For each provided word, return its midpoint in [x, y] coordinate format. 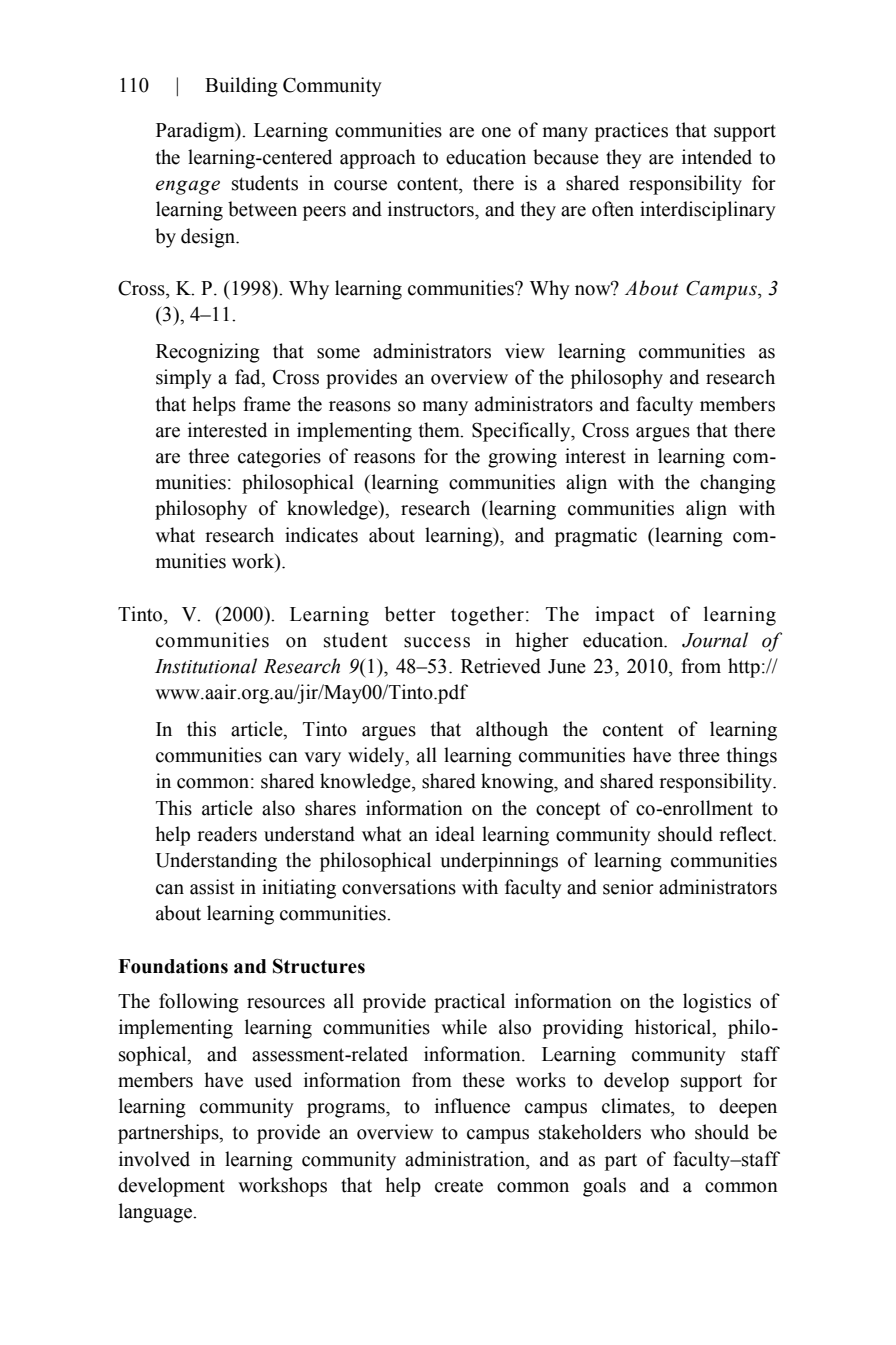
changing [738, 484]
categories [279, 458]
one [496, 132]
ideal [455, 834]
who [667, 1132]
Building [241, 87]
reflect [747, 834]
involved [154, 1159]
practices [631, 132]
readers [227, 834]
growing [522, 458]
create [459, 1186]
